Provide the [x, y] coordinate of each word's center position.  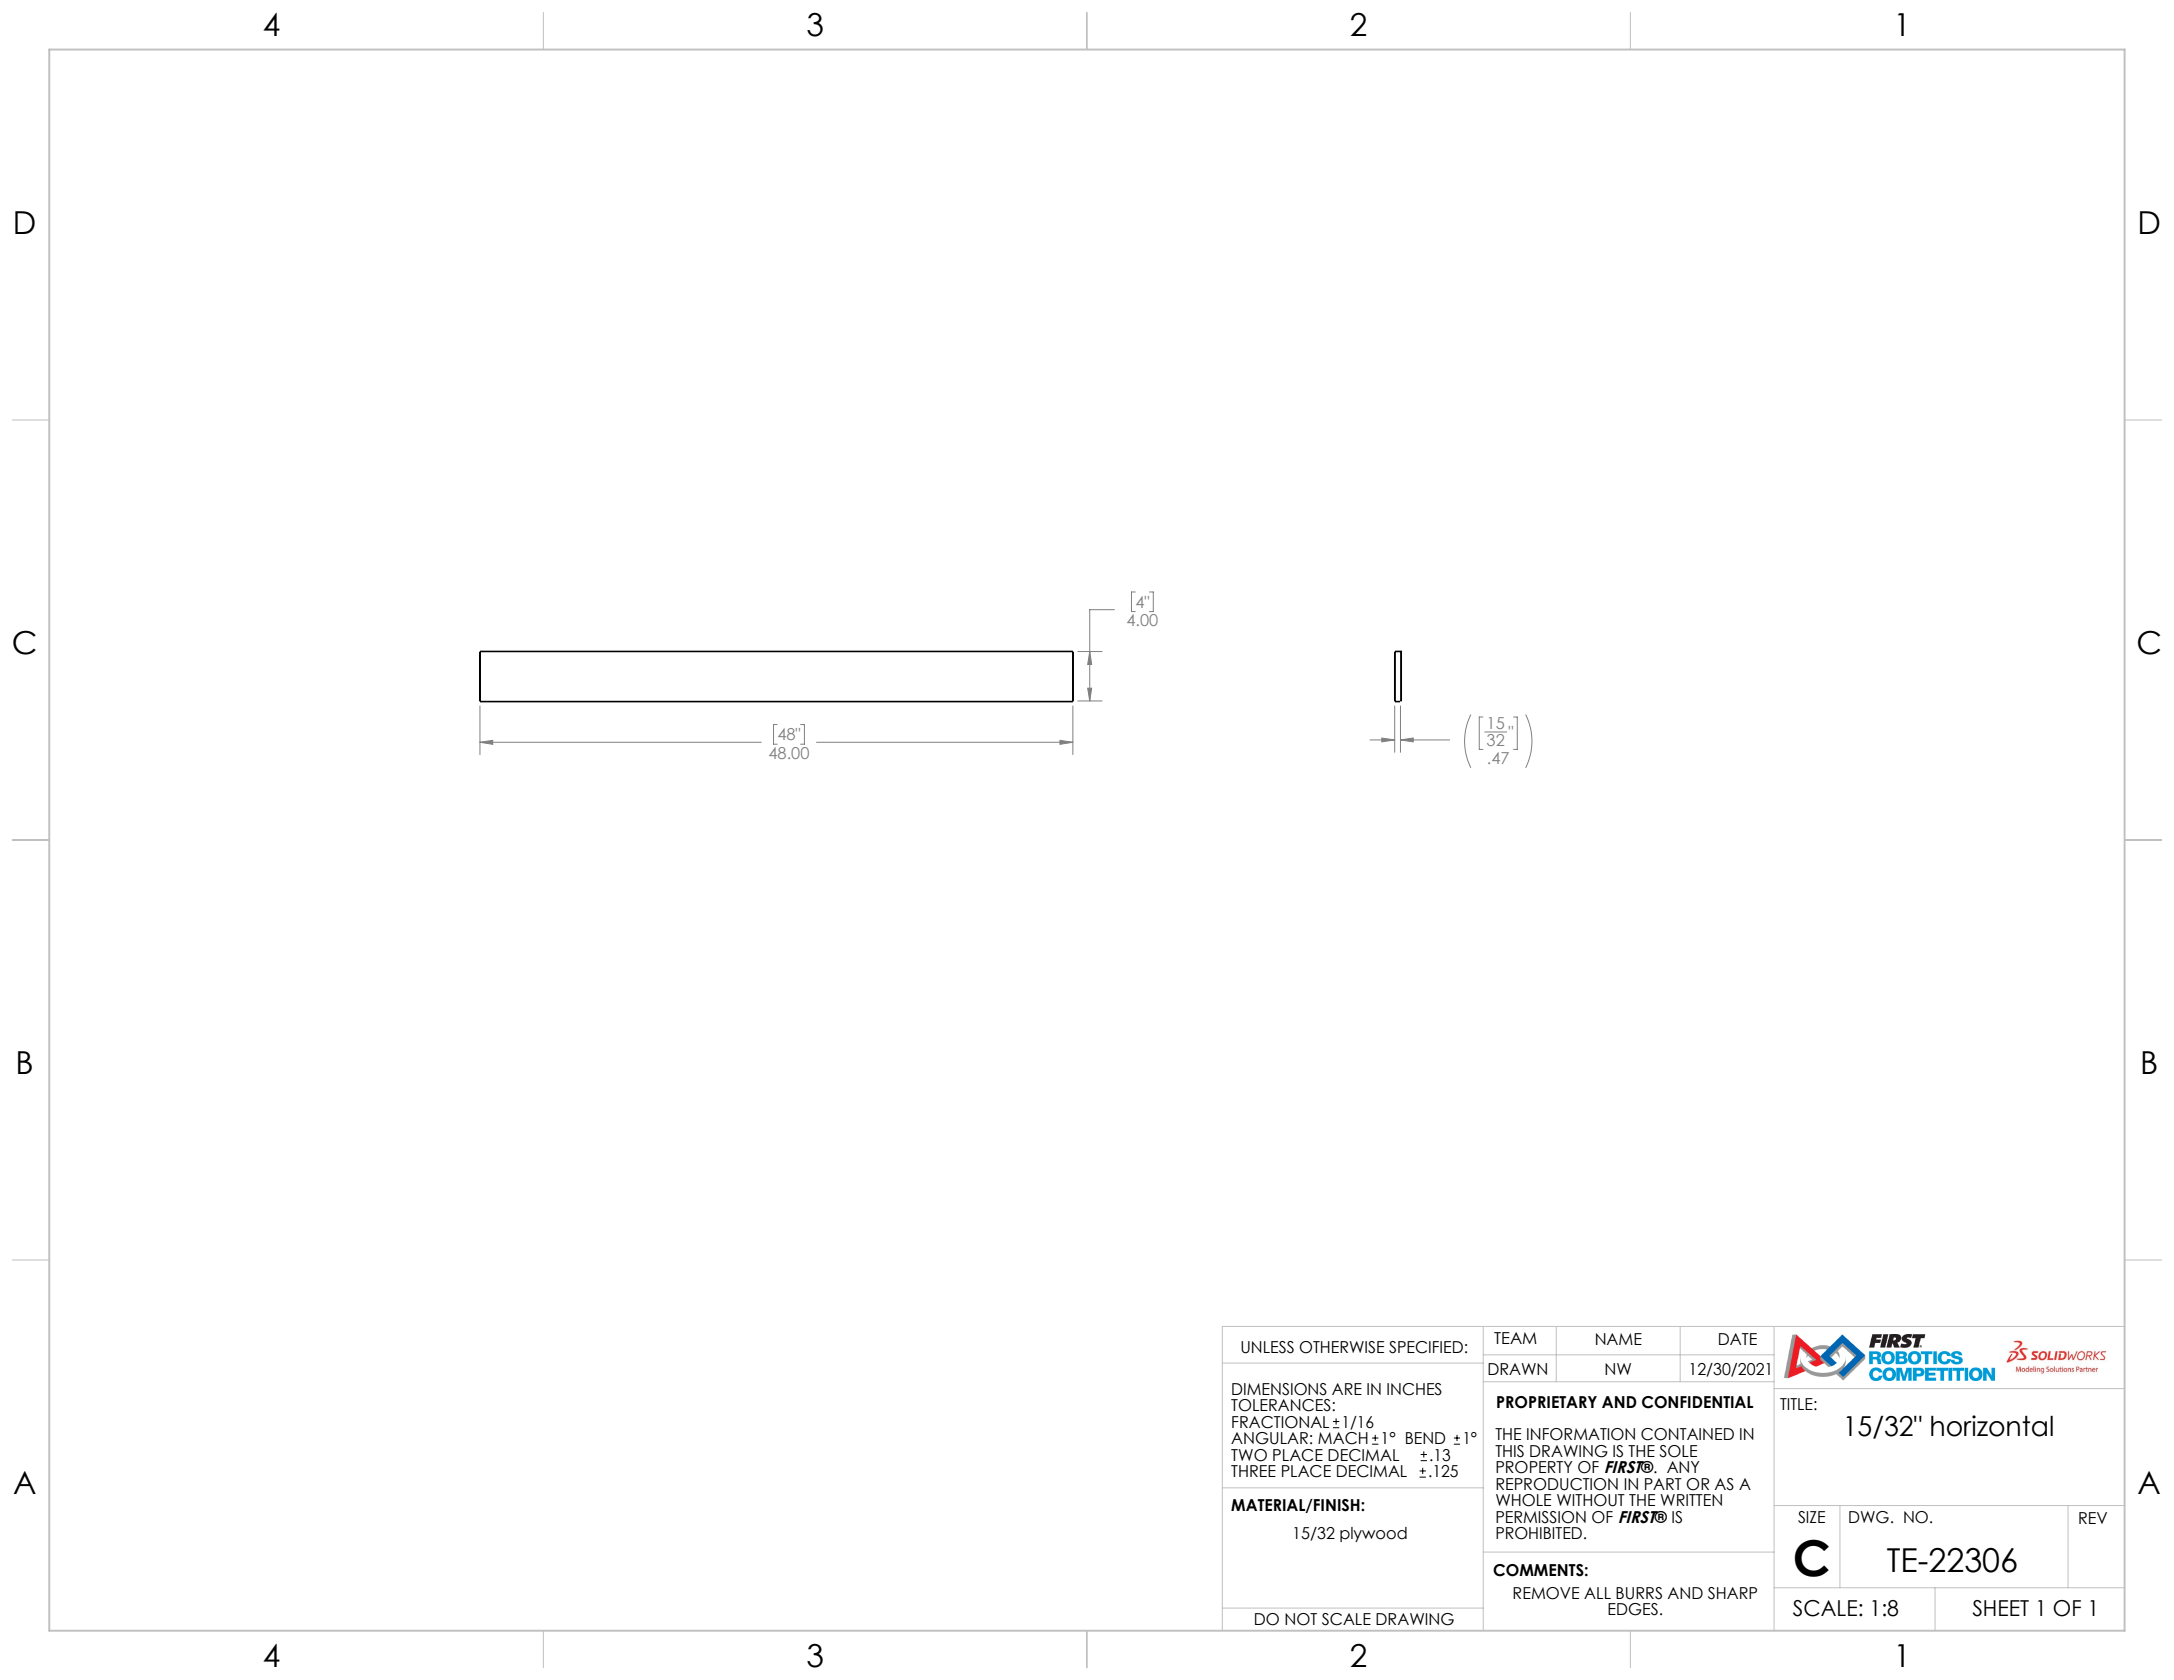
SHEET [2000, 1608]
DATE [1738, 1339]
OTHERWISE [1341, 1347]
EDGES [1633, 1609]
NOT [1301, 1619]
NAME [1619, 1339]
